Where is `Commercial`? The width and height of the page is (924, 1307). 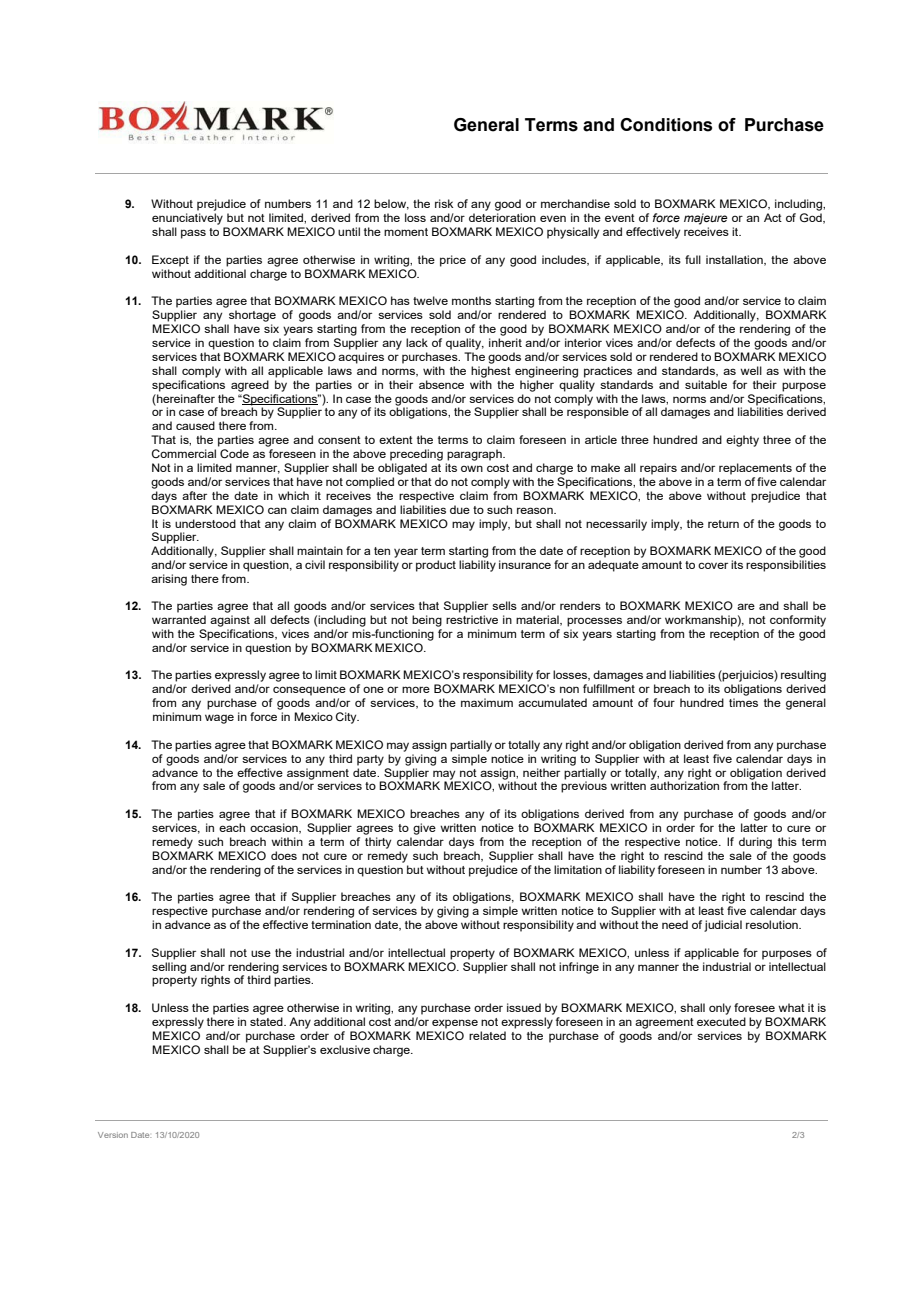 Commercial is located at coordinates (184, 453).
